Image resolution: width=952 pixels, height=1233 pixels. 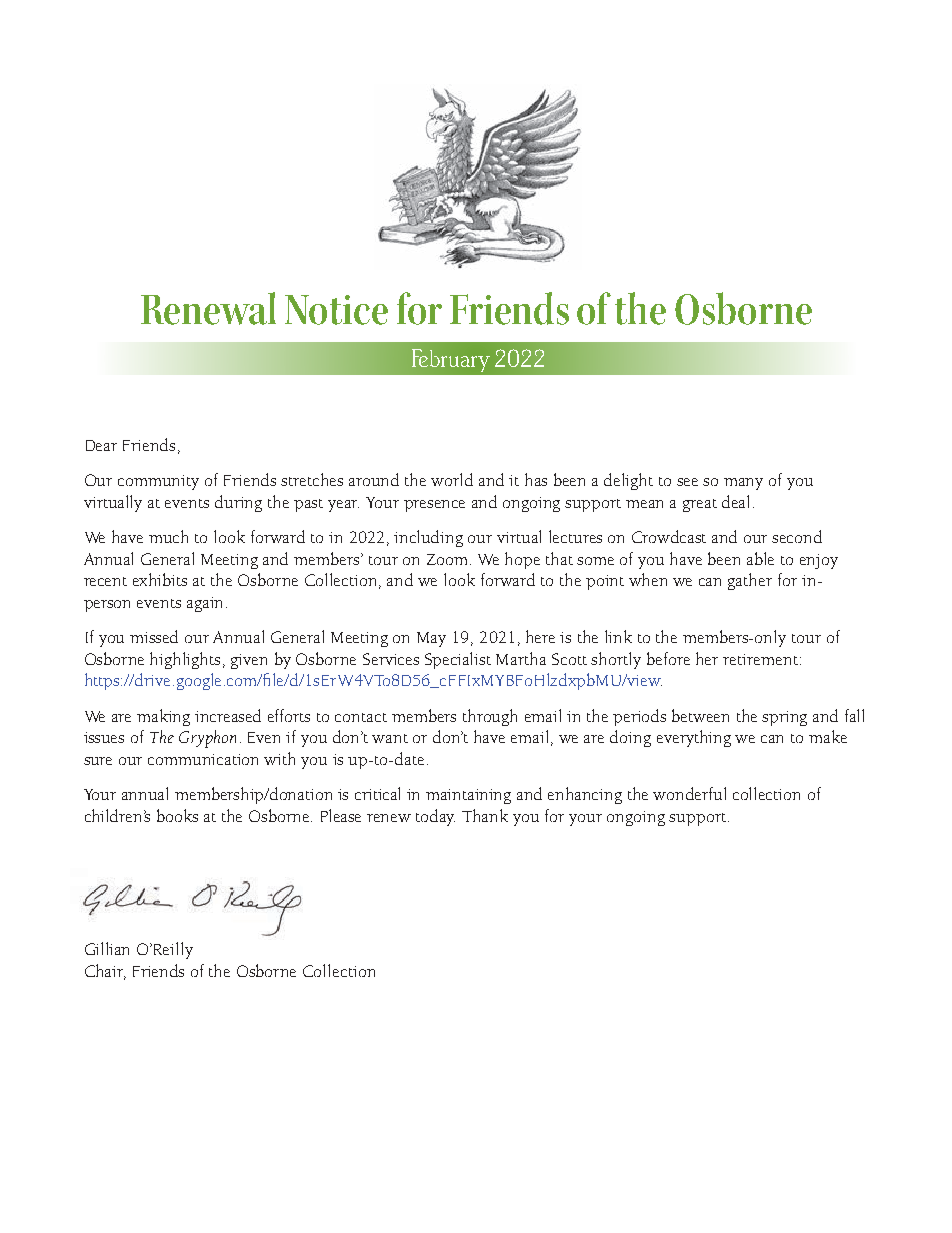 What do you see at coordinates (536, 479) in the image?
I see `has` at bounding box center [536, 479].
